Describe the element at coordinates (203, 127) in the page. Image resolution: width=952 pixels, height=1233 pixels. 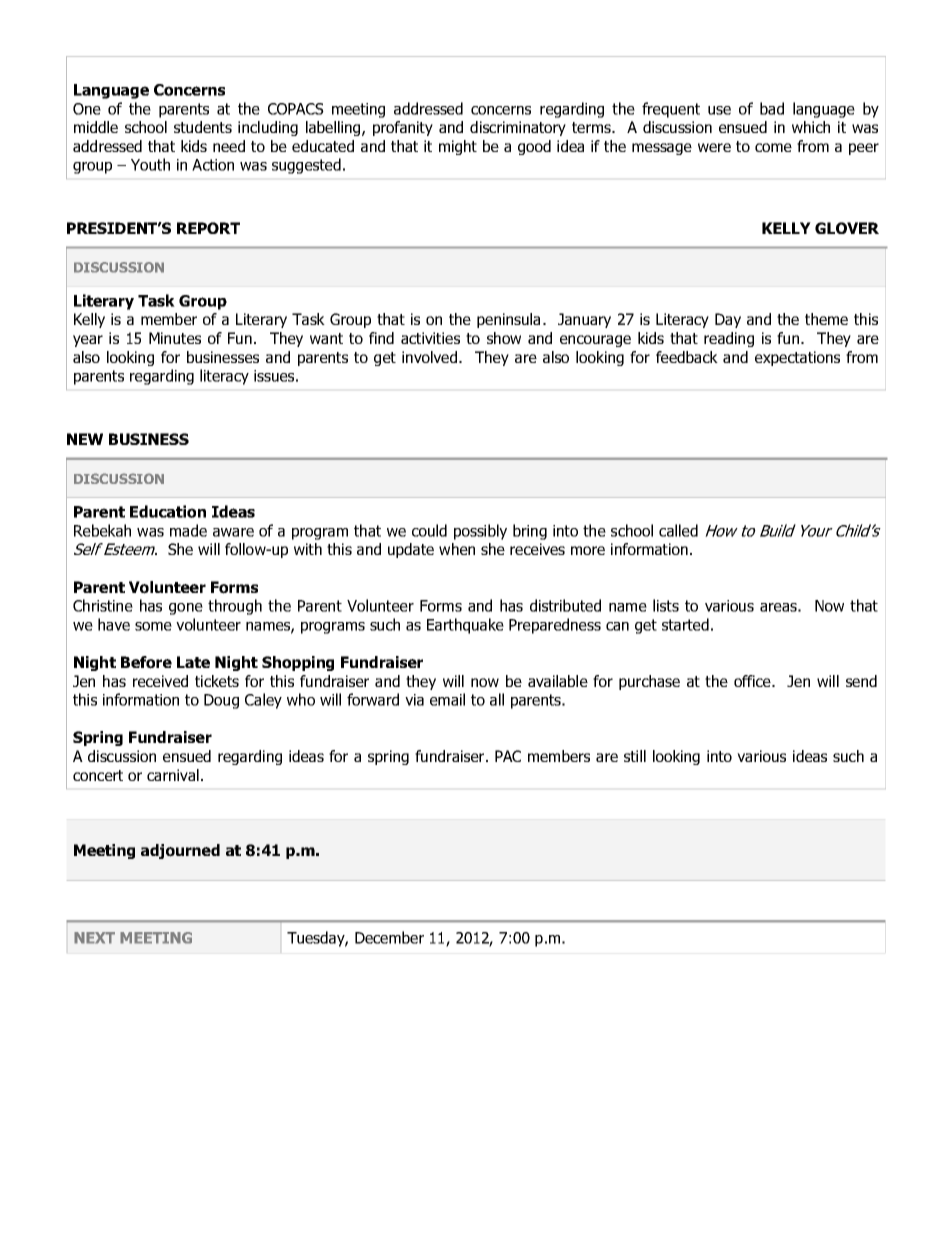
I see `students` at that location.
